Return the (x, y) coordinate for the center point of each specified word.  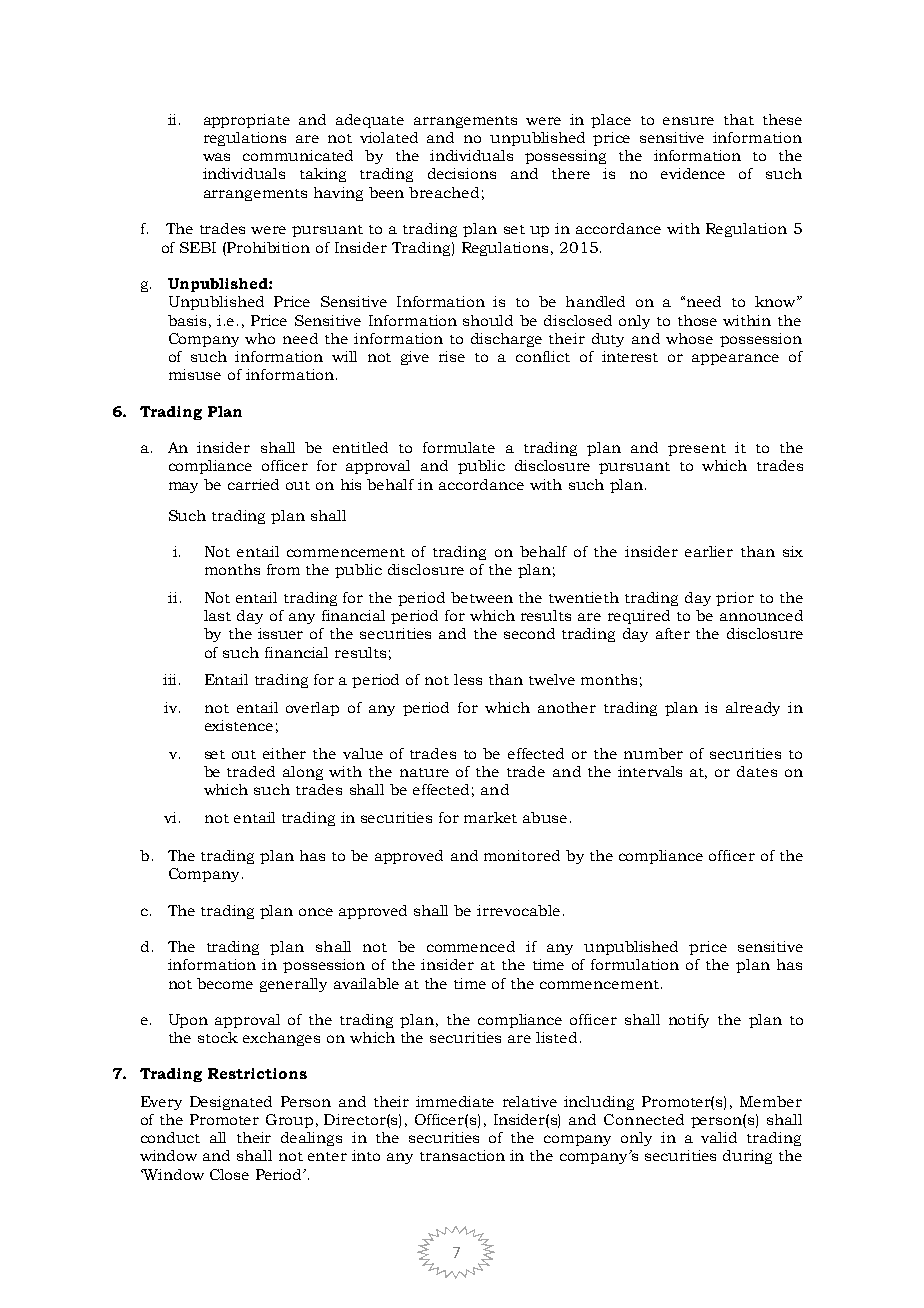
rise (452, 356)
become (225, 983)
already (753, 709)
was (216, 157)
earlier (709, 551)
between (482, 597)
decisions (462, 173)
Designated (231, 1103)
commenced (471, 946)
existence (239, 725)
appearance (735, 359)
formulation (635, 964)
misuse (195, 374)
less (468, 679)
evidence (693, 173)
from (283, 569)
